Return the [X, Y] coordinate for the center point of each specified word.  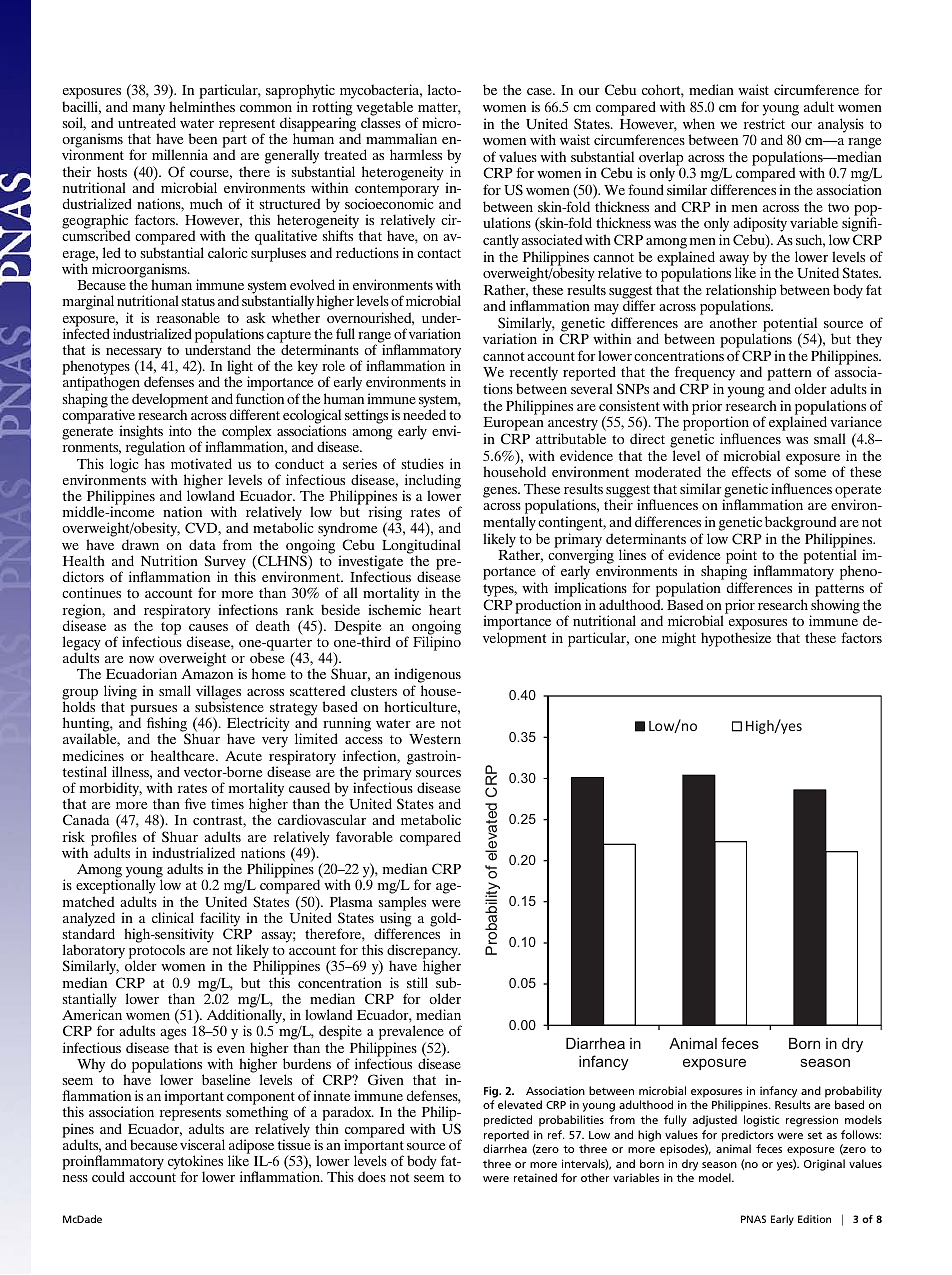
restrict [764, 123]
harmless [416, 154]
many [149, 110]
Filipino [437, 642]
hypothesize [736, 639]
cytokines [195, 1163]
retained [535, 1177]
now [141, 659]
